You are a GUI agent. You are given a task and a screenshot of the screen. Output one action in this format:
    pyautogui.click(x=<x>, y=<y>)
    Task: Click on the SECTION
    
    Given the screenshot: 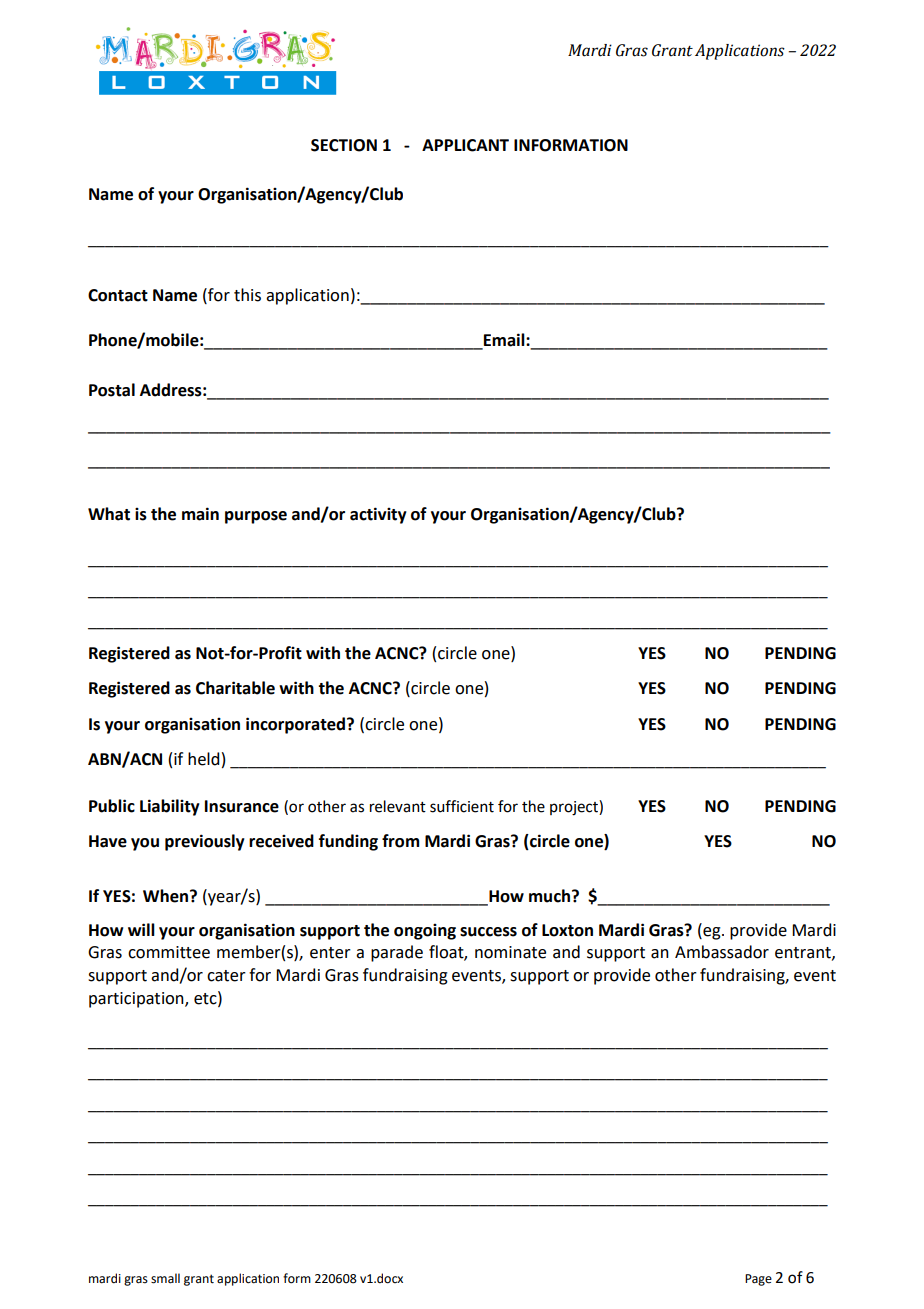 What is the action you would take?
    pyautogui.click(x=344, y=145)
